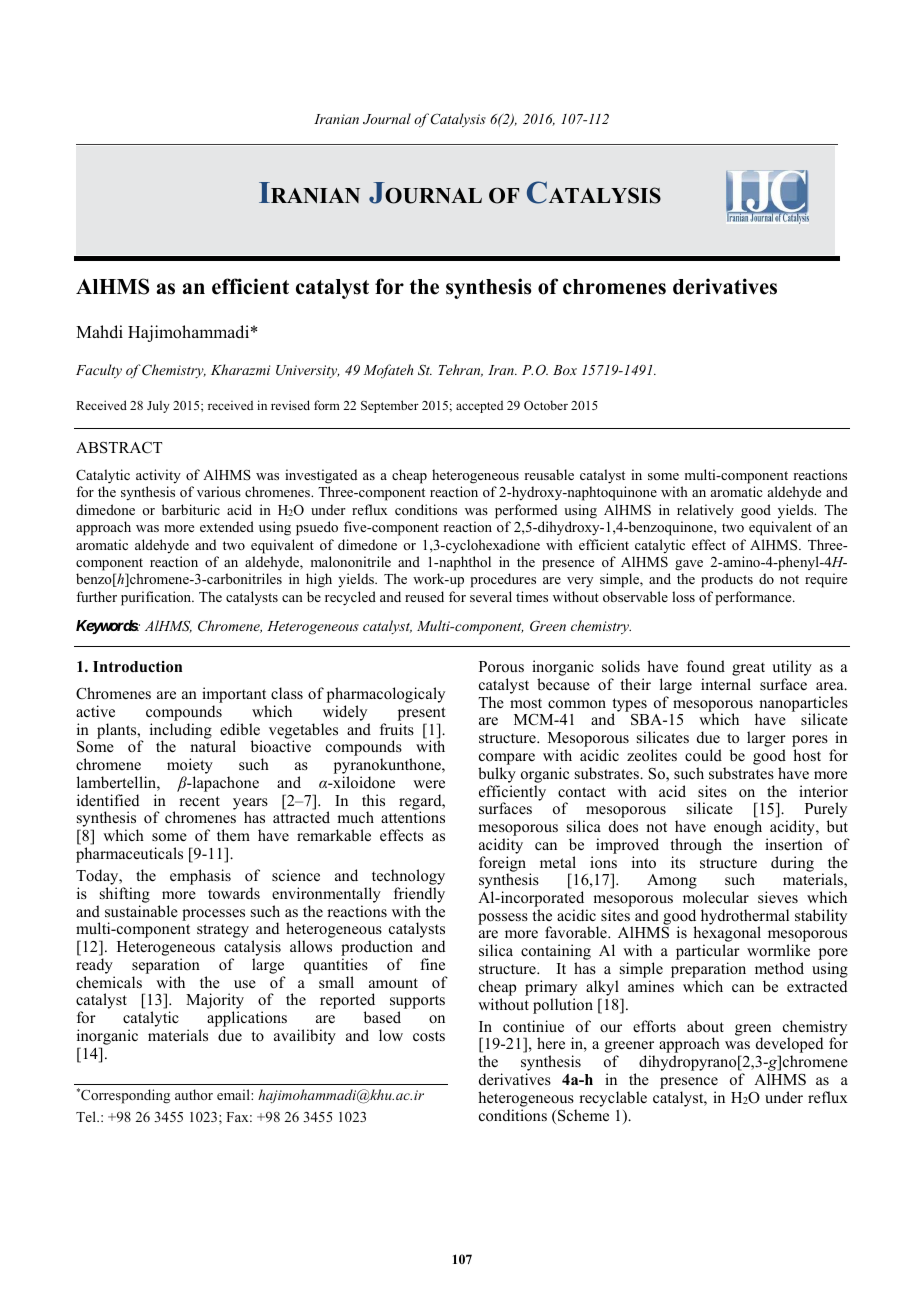  Describe the element at coordinates (213, 915) in the document. I see `processes` at that location.
